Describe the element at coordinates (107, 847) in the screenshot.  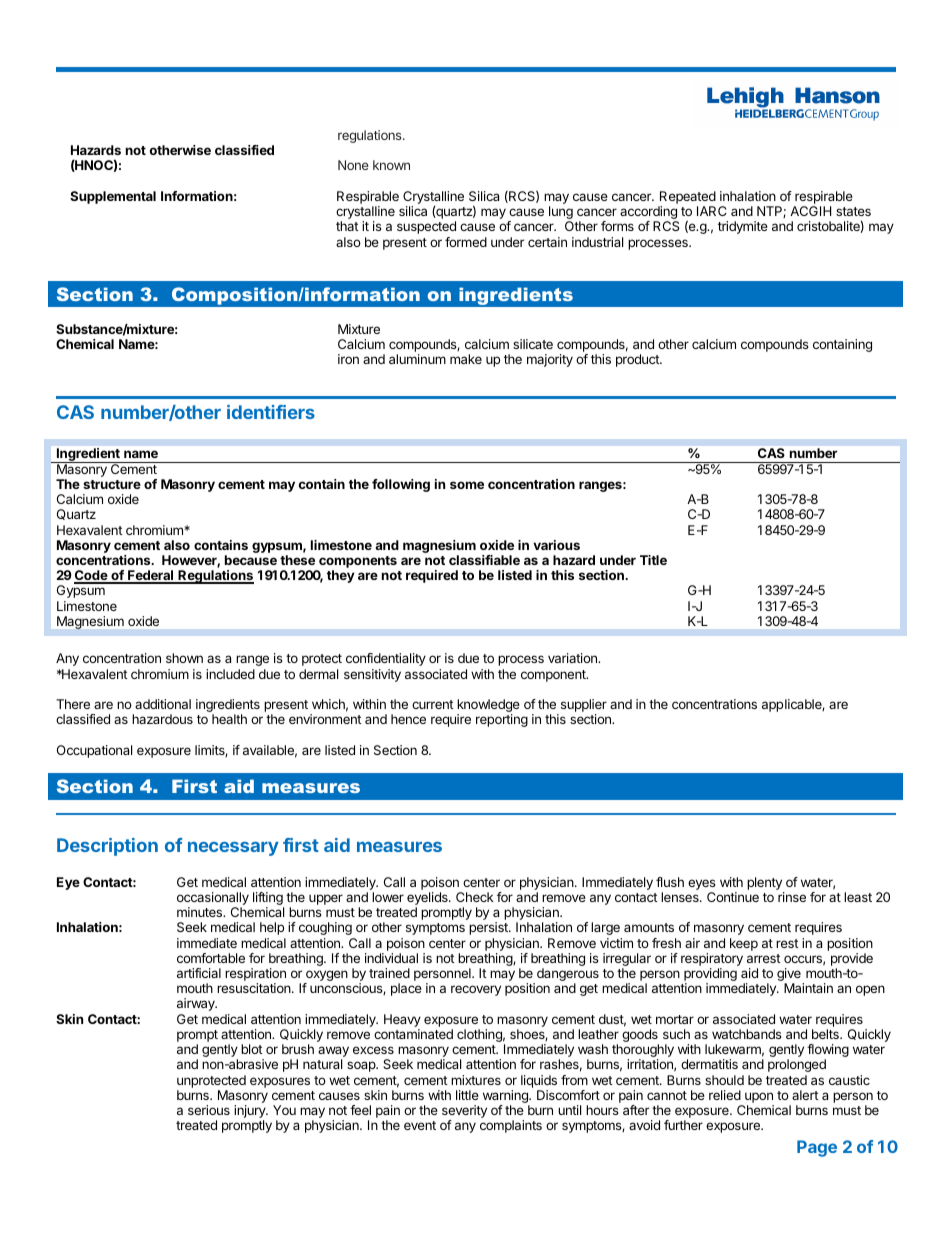
I see `Description` at that location.
